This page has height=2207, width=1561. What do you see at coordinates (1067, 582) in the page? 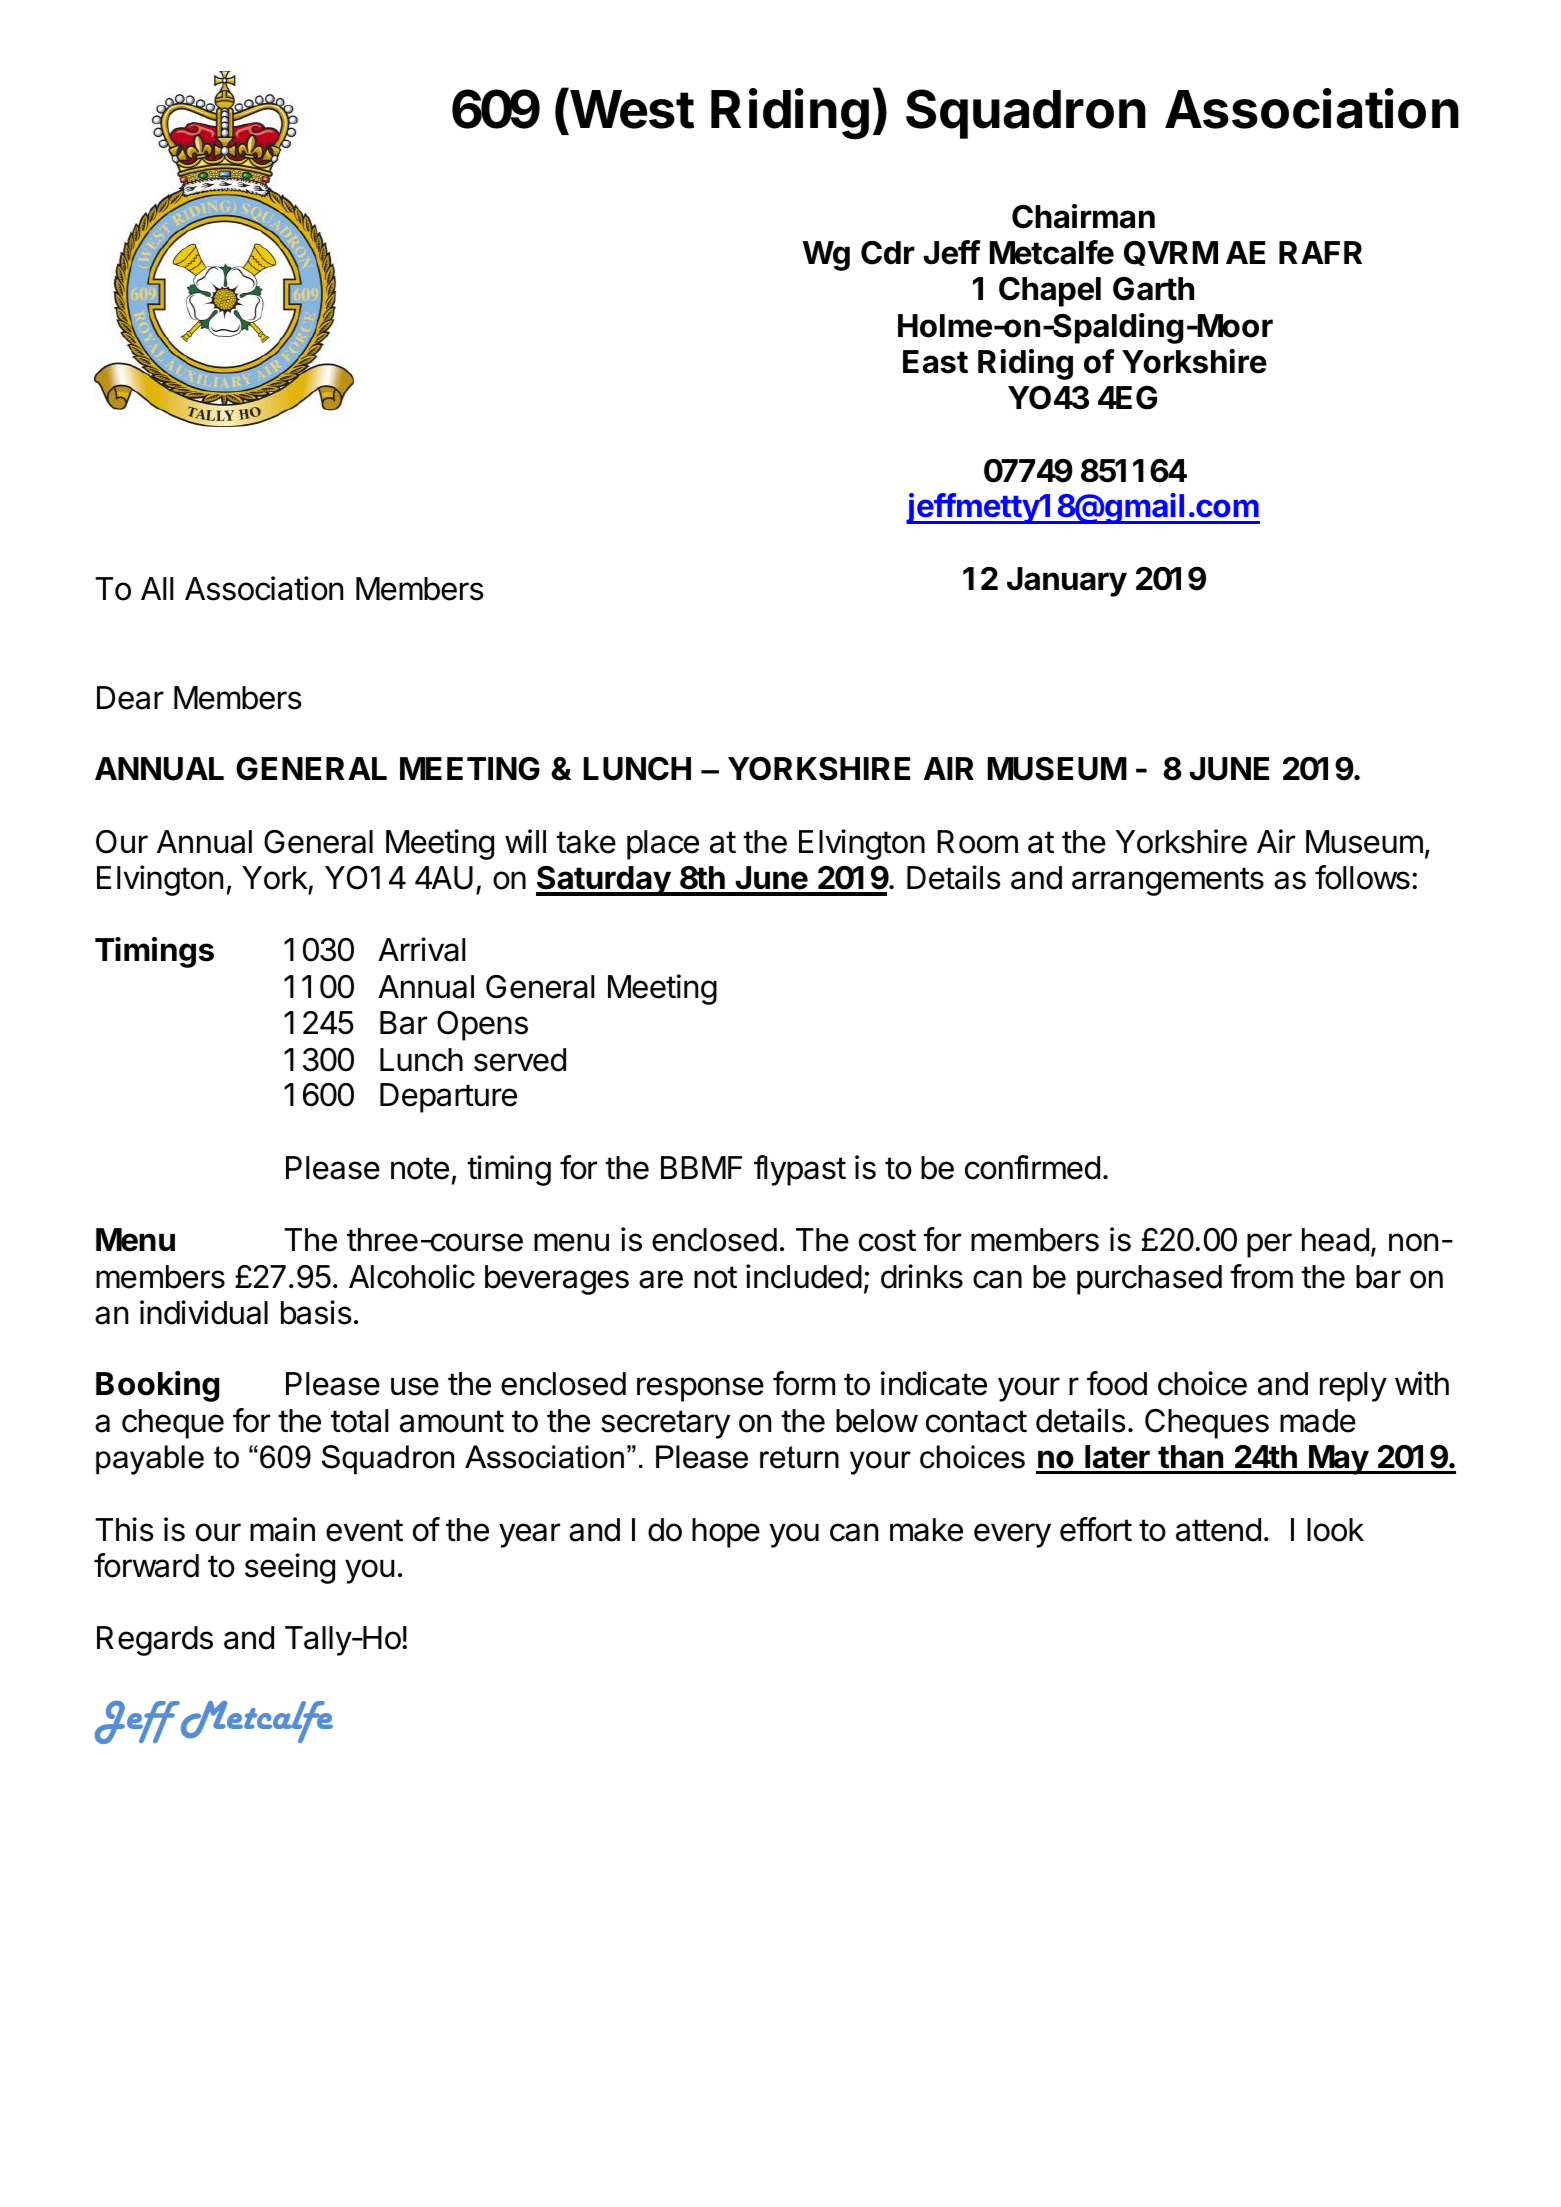
I see `January` at bounding box center [1067, 582].
